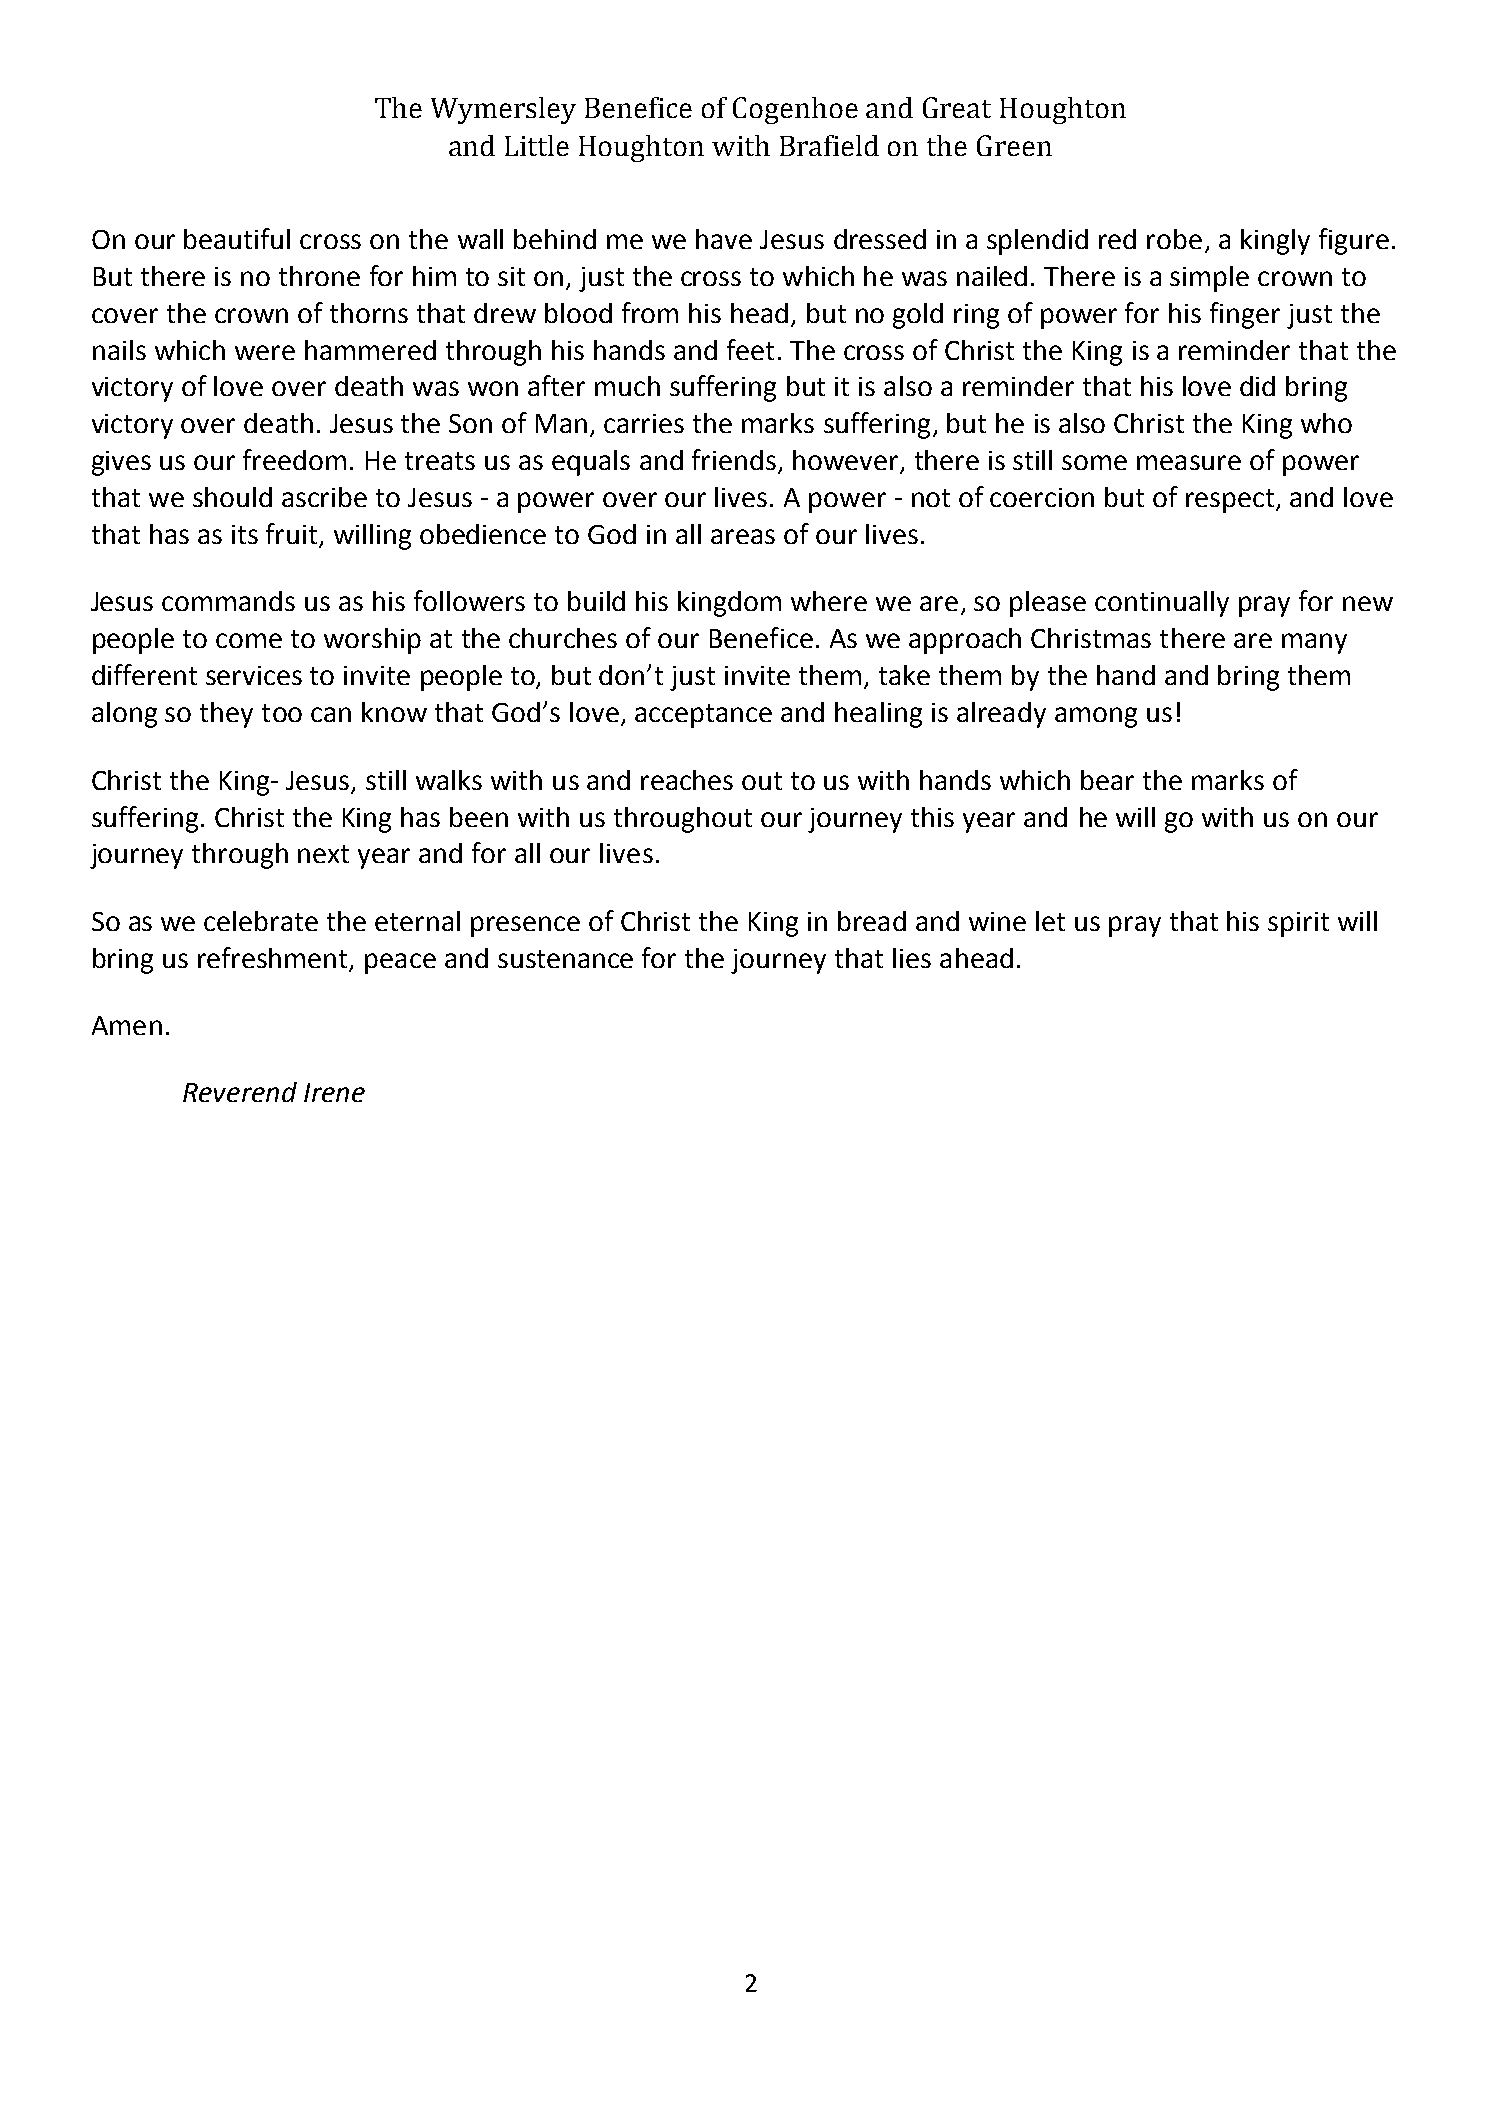 This screenshot has width=1501, height=2123. What do you see at coordinates (537, 145) in the screenshot?
I see `Little` at bounding box center [537, 145].
